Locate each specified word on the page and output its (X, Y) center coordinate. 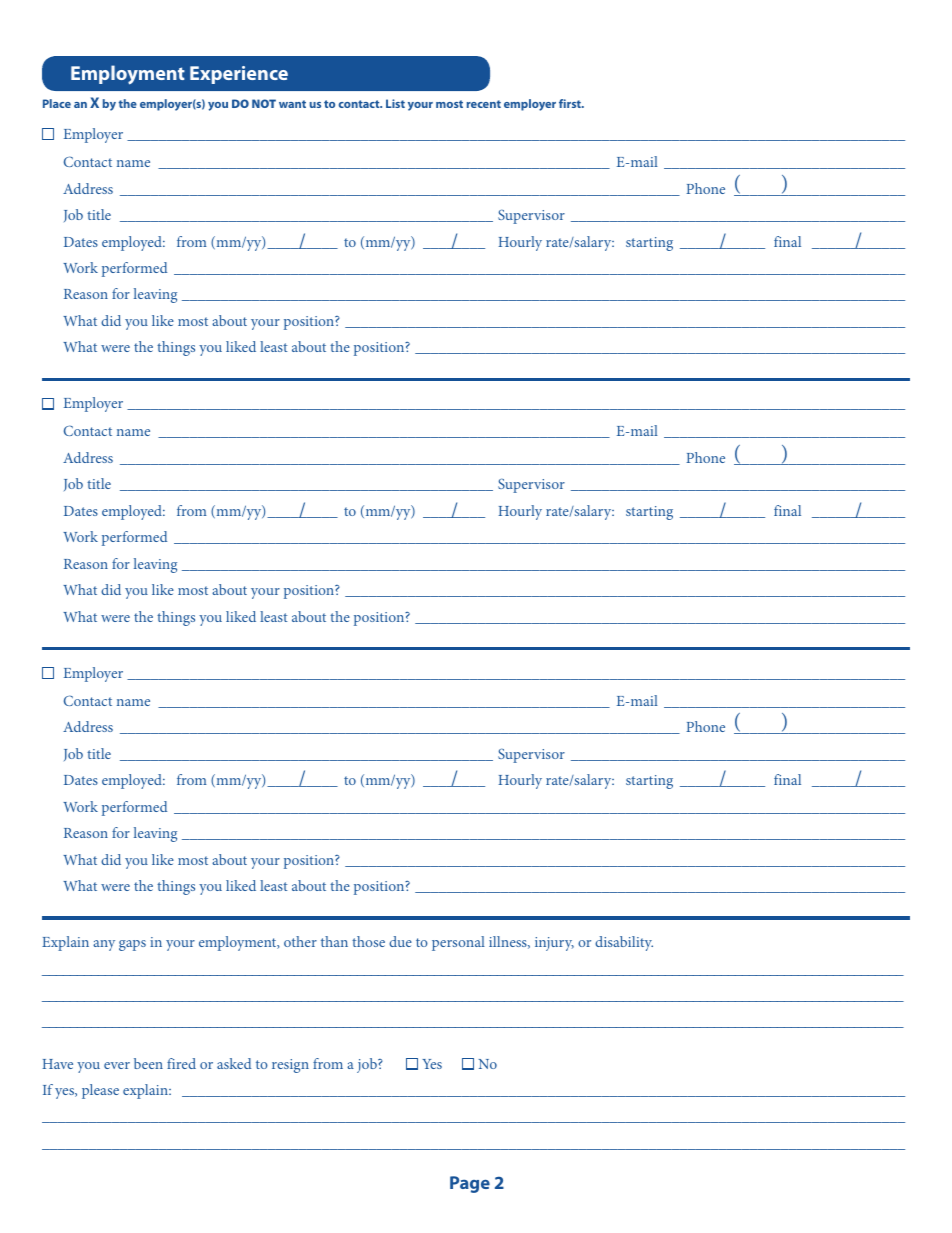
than (334, 941)
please (100, 1091)
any (104, 945)
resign (290, 1066)
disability (624, 943)
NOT (264, 103)
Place (57, 103)
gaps (132, 945)
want (292, 104)
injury (554, 944)
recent (484, 104)
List (395, 103)
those (368, 941)
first (571, 103)
